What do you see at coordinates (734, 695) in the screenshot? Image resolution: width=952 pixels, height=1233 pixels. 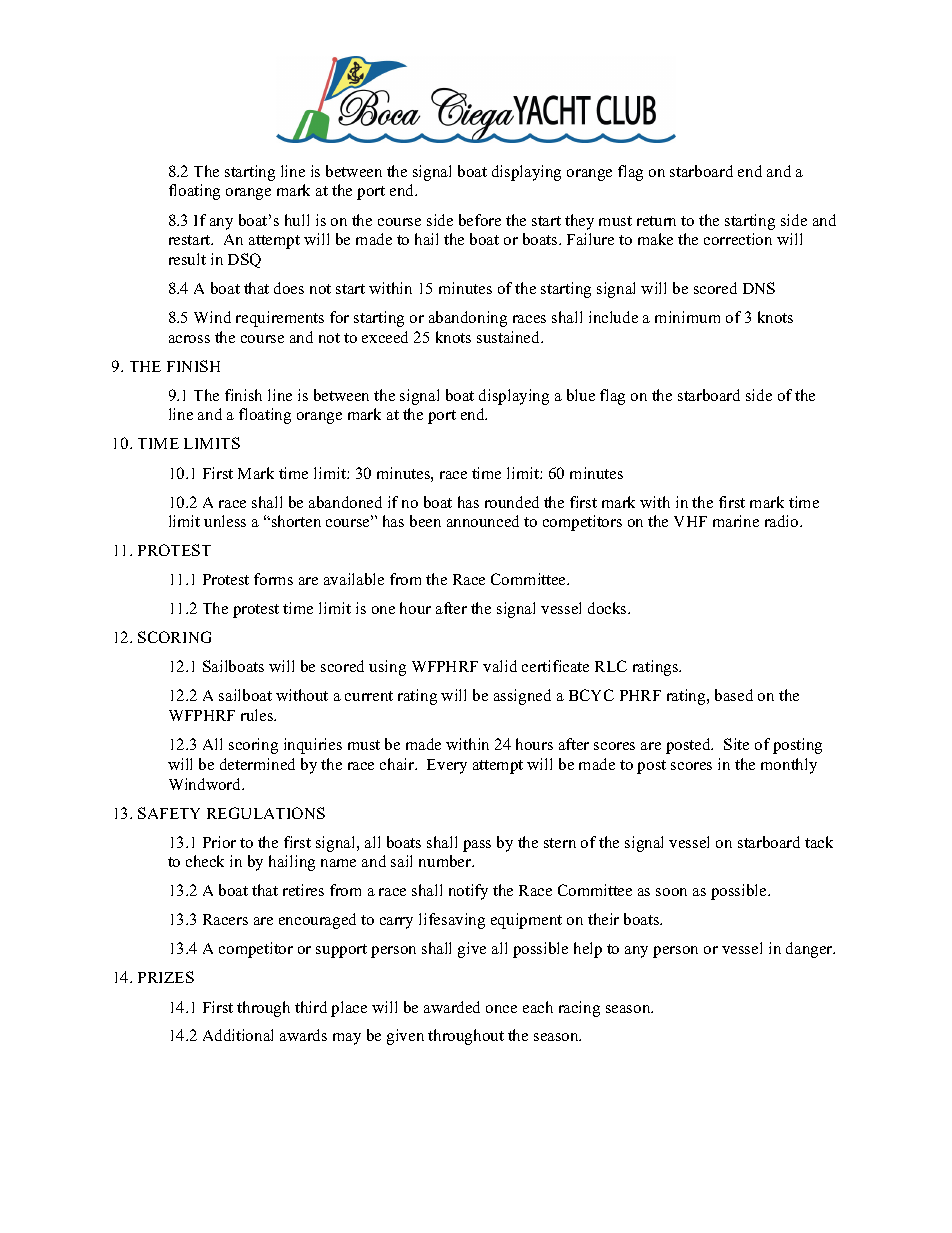 I see `based` at bounding box center [734, 695].
